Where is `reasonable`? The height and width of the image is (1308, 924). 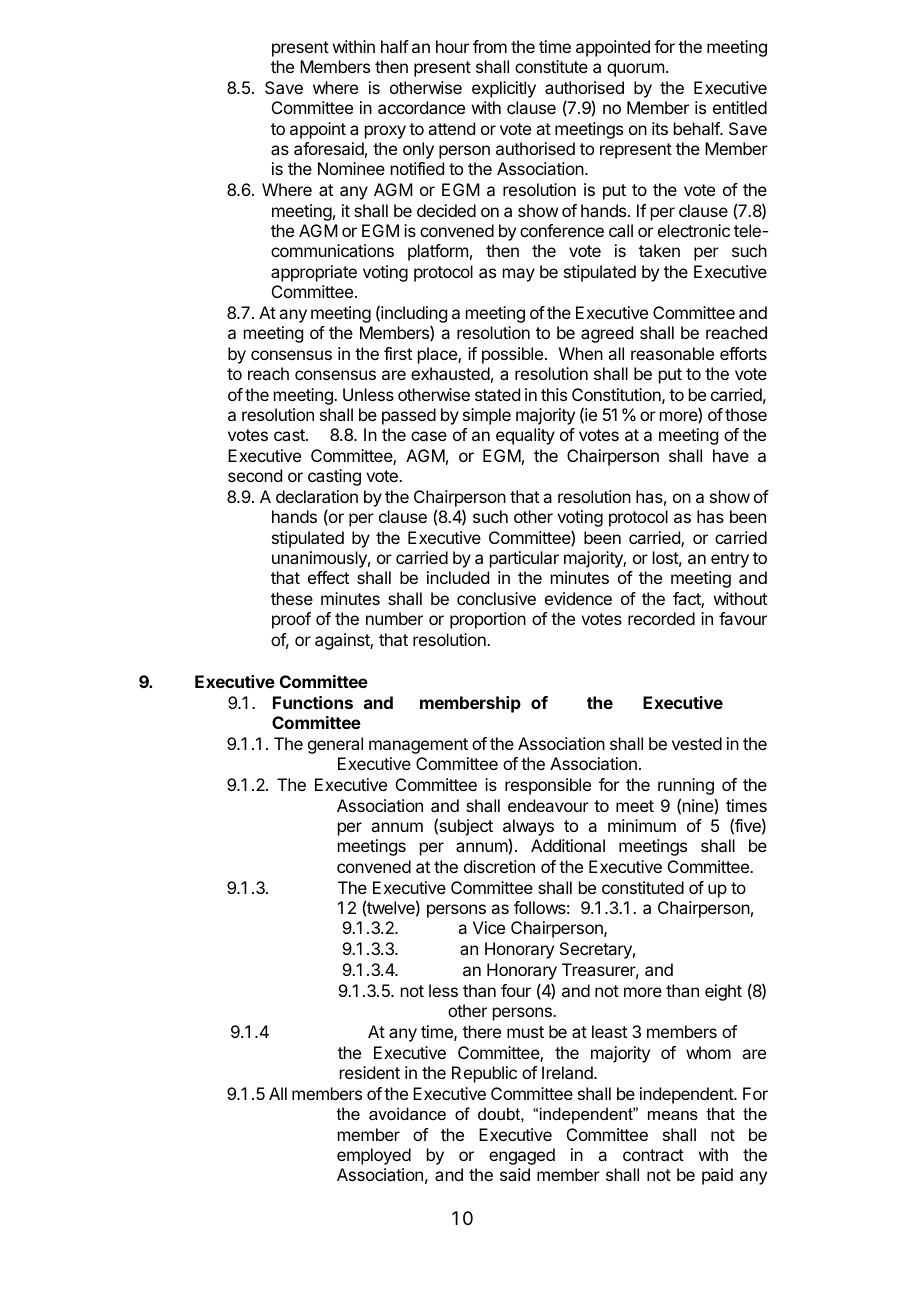 reasonable is located at coordinates (672, 353).
